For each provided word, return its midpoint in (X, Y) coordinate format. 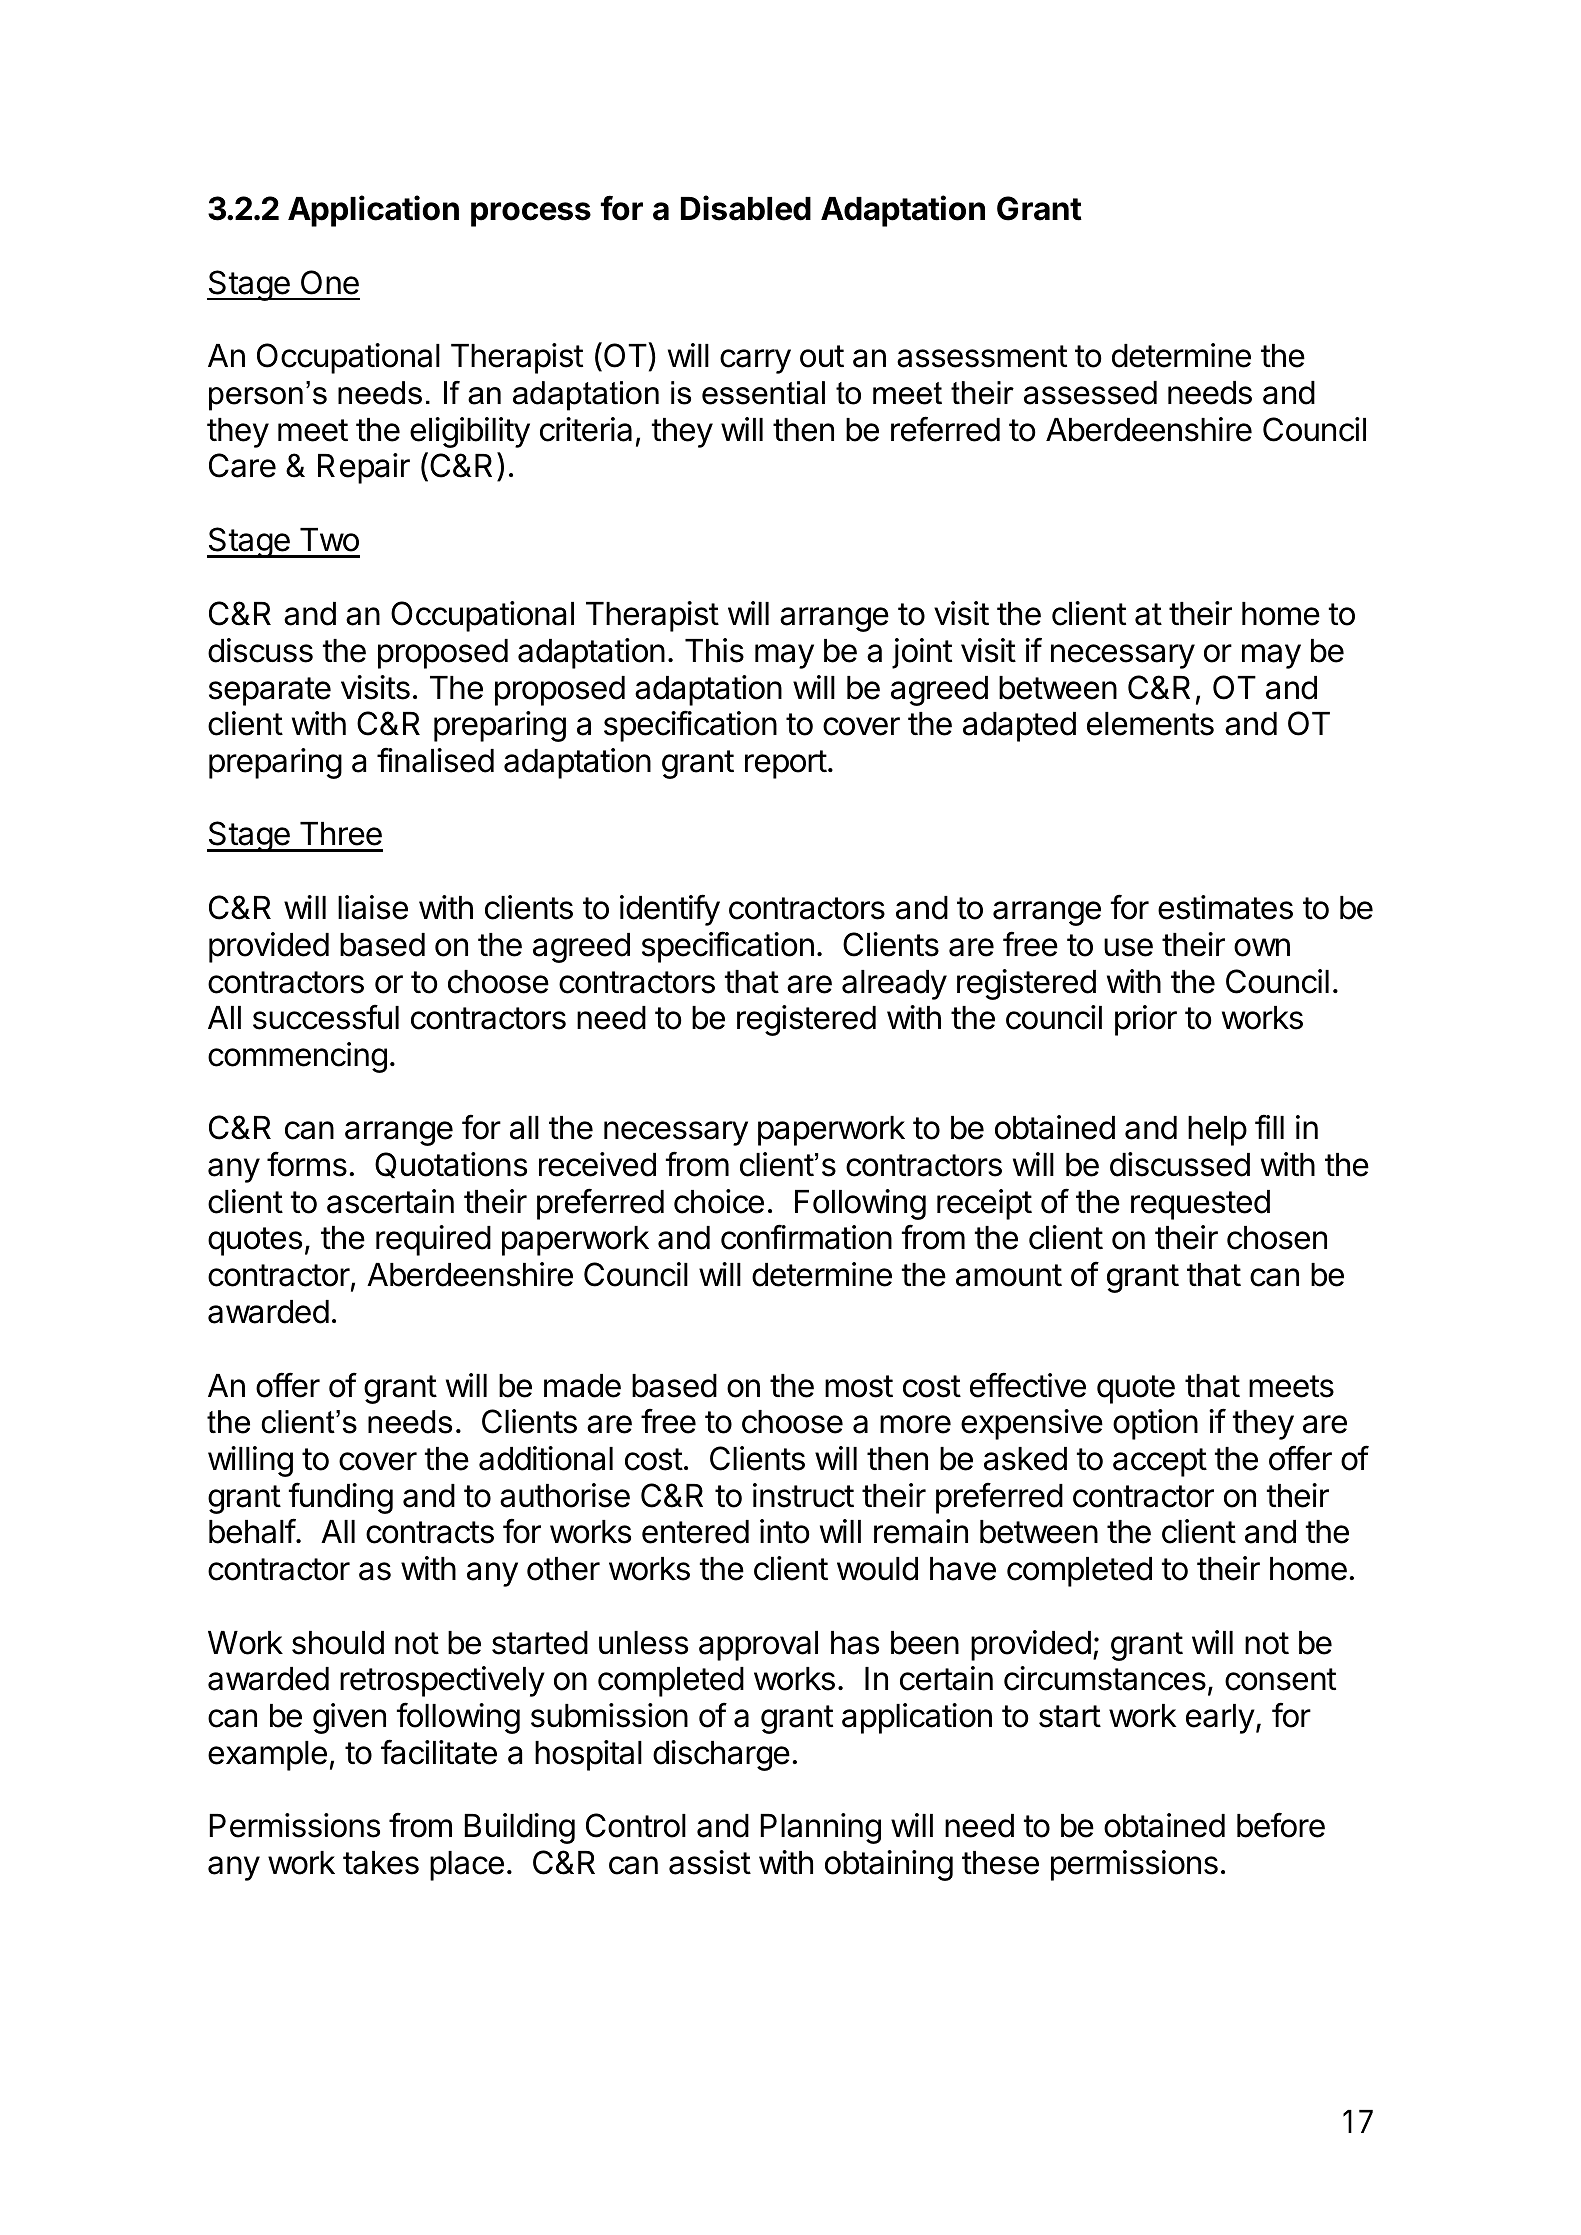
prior (1146, 1020)
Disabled (746, 208)
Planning (820, 1828)
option (1155, 1424)
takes (381, 1863)
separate (270, 691)
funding (341, 1498)
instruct (803, 1495)
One (330, 282)
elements (1150, 724)
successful (326, 1017)
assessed (1090, 393)
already (894, 985)
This (714, 650)
